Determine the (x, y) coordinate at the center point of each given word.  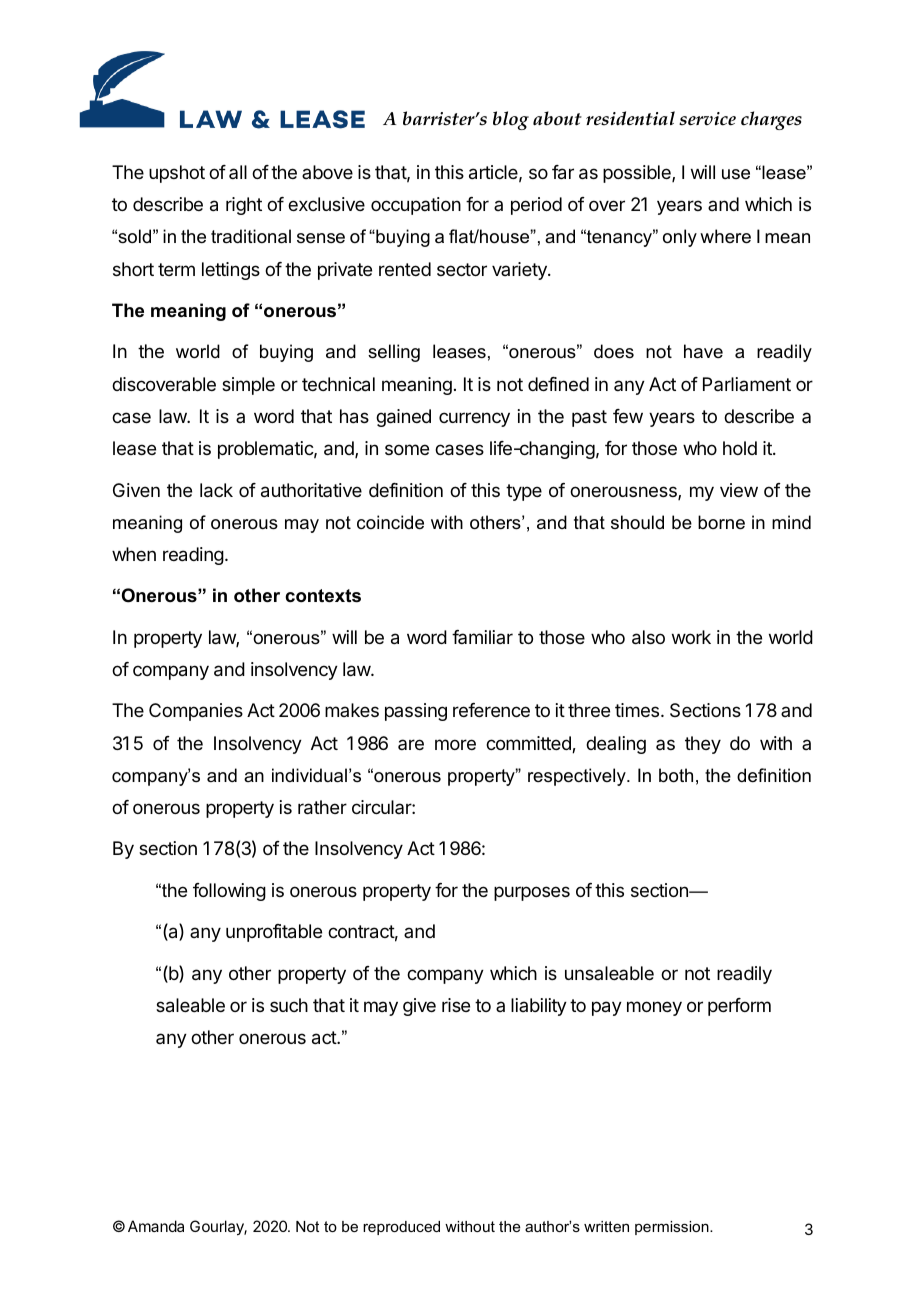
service (707, 119)
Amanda (156, 1226)
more (455, 744)
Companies (196, 712)
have (703, 351)
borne (721, 522)
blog (511, 120)
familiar (482, 637)
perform (739, 1007)
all (238, 172)
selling (394, 353)
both (676, 775)
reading (193, 556)
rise (456, 1005)
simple (248, 386)
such (289, 1005)
